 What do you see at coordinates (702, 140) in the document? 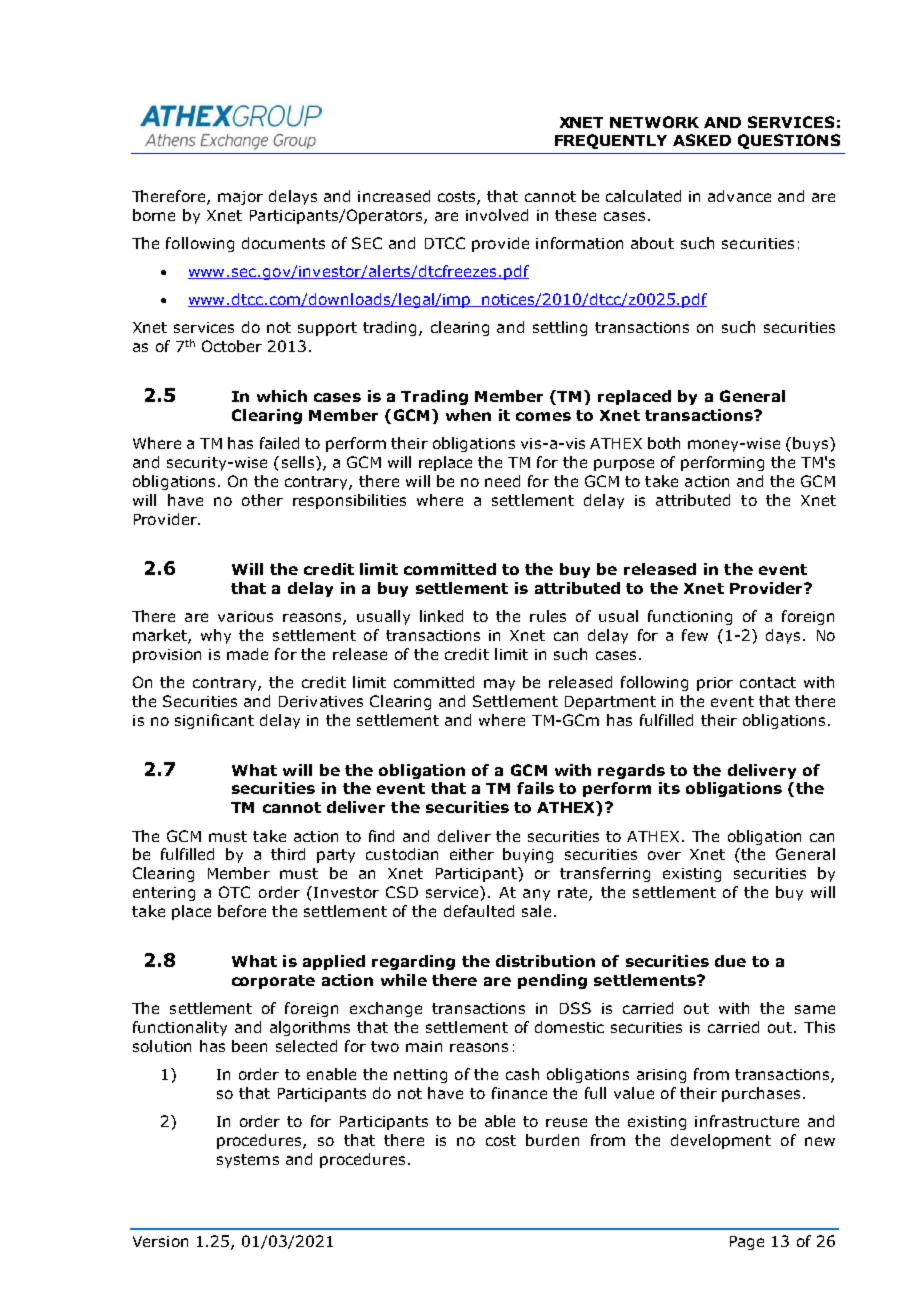
I see `ASKED` at bounding box center [702, 140].
